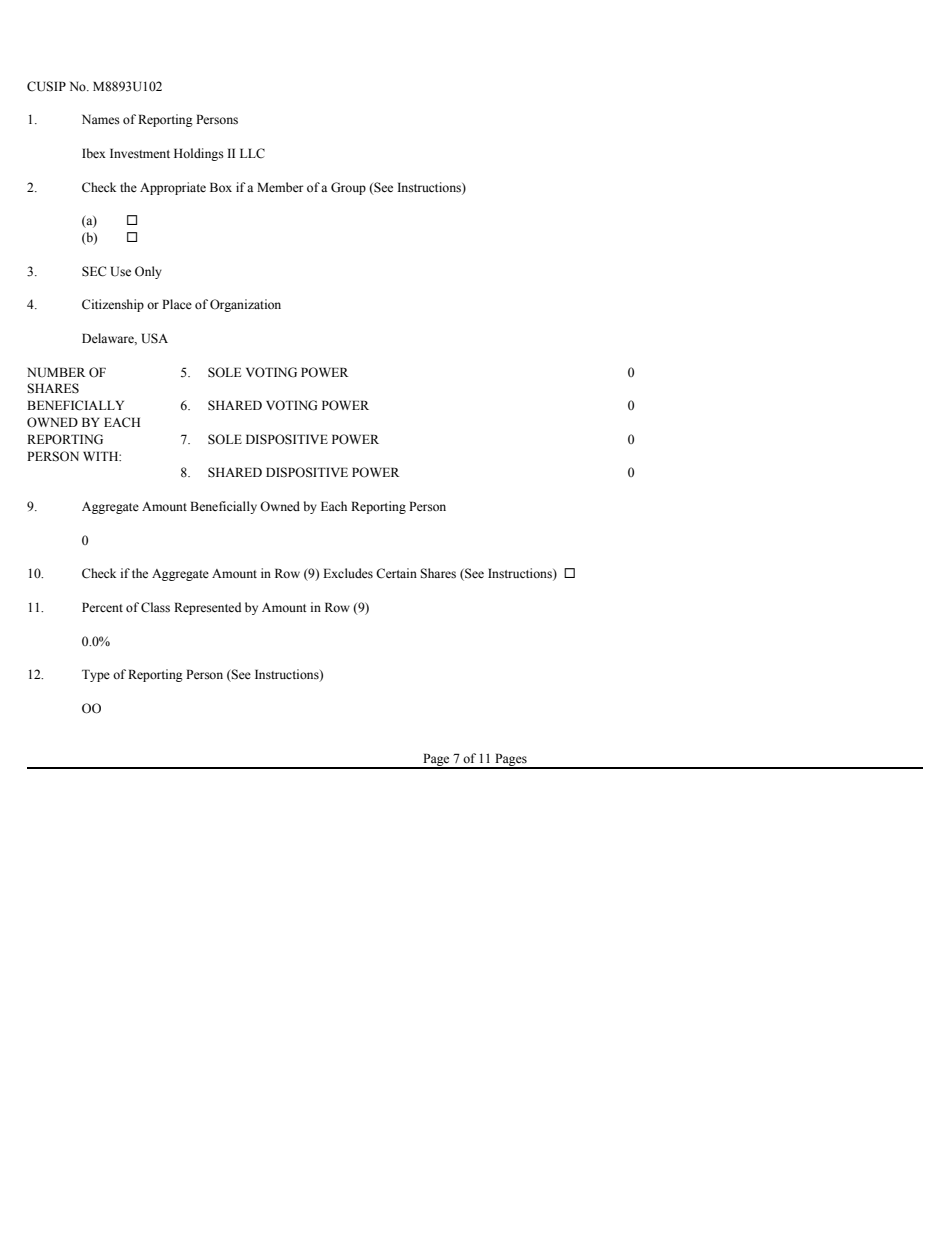  What do you see at coordinates (101, 119) in the screenshot?
I see `Names` at bounding box center [101, 119].
